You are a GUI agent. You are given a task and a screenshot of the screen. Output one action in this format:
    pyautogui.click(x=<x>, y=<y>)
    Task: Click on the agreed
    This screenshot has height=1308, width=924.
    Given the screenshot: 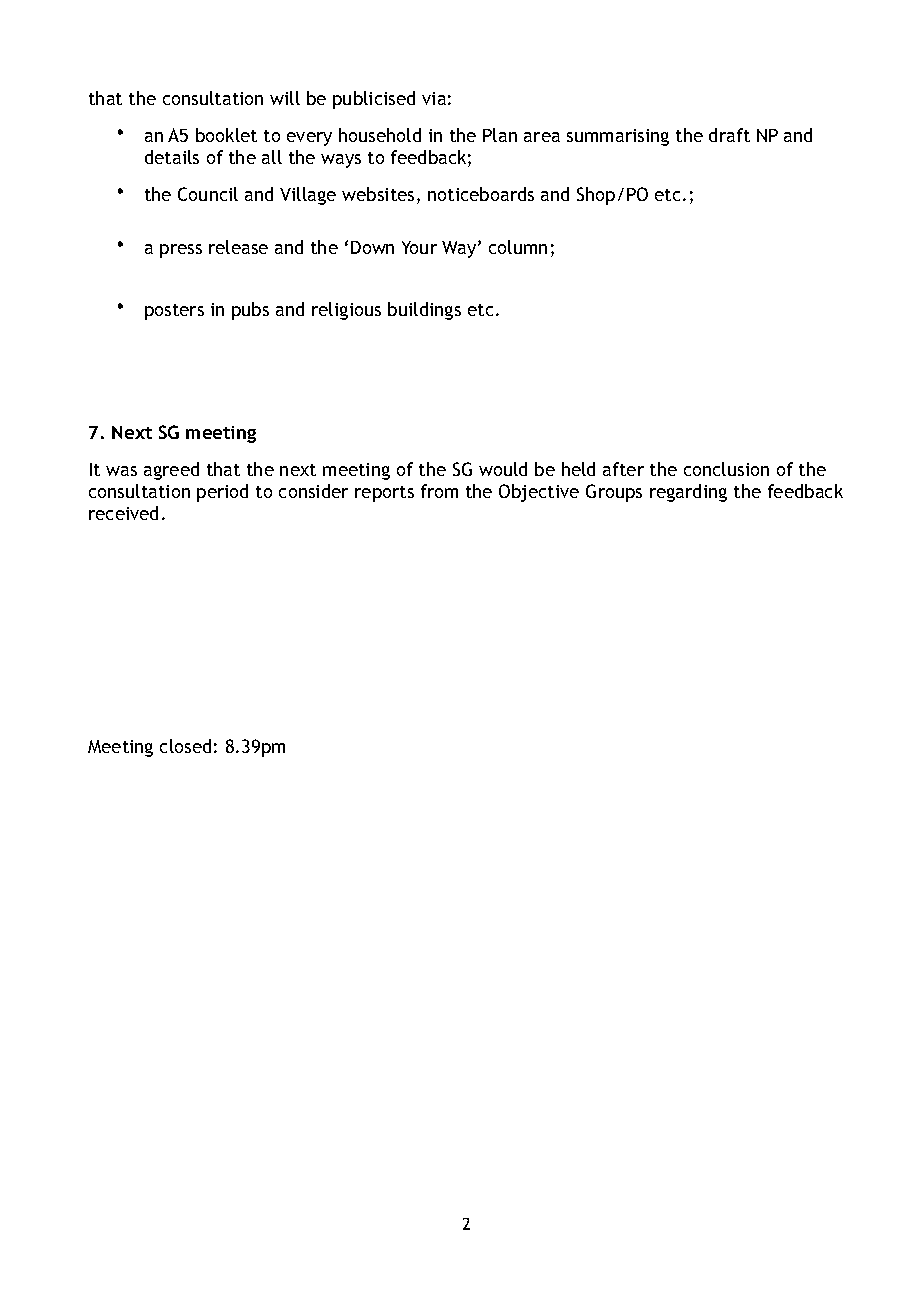 What is the action you would take?
    pyautogui.click(x=171, y=471)
